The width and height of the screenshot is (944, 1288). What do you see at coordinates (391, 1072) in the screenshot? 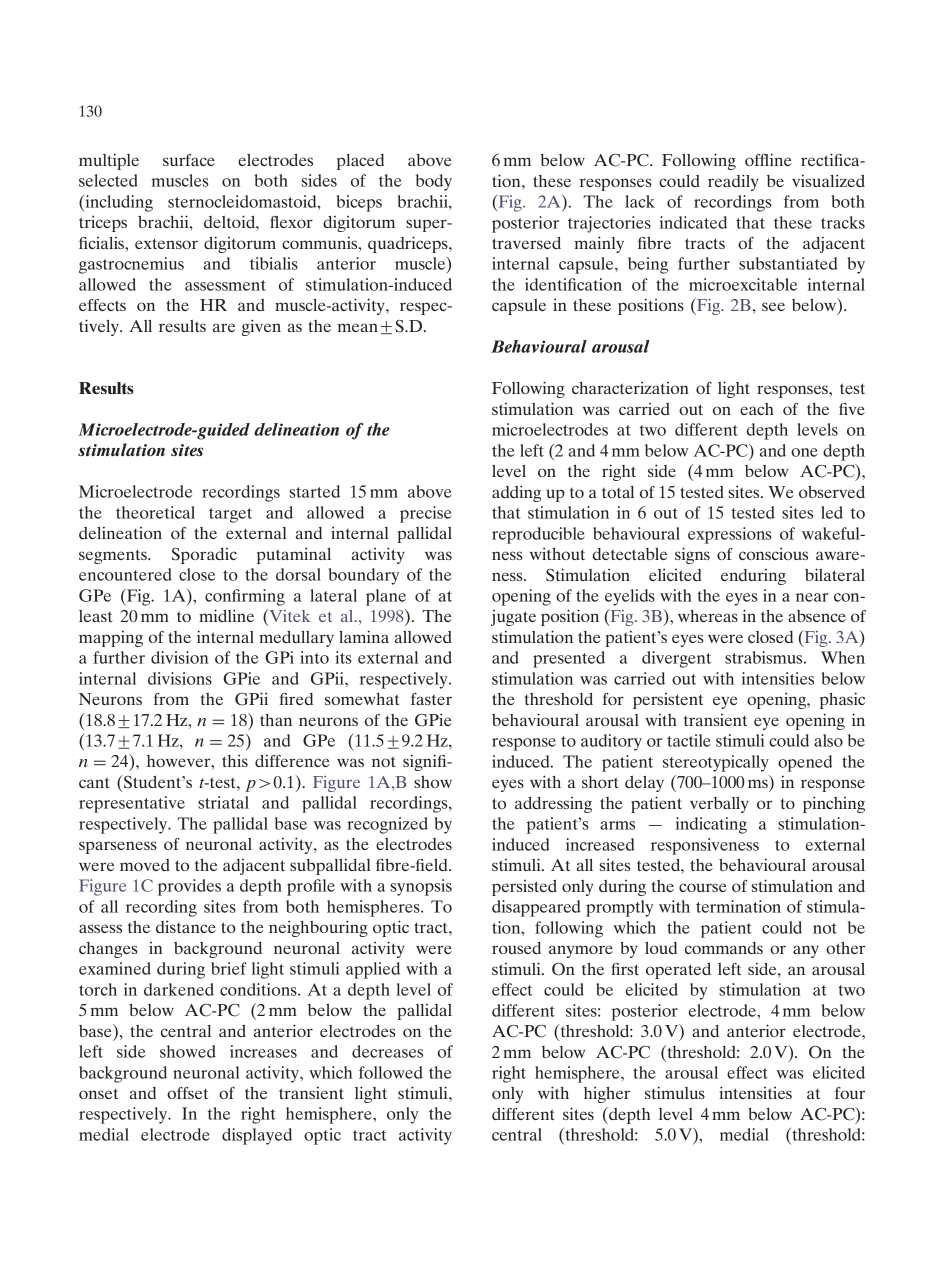
I see `followed` at bounding box center [391, 1072].
